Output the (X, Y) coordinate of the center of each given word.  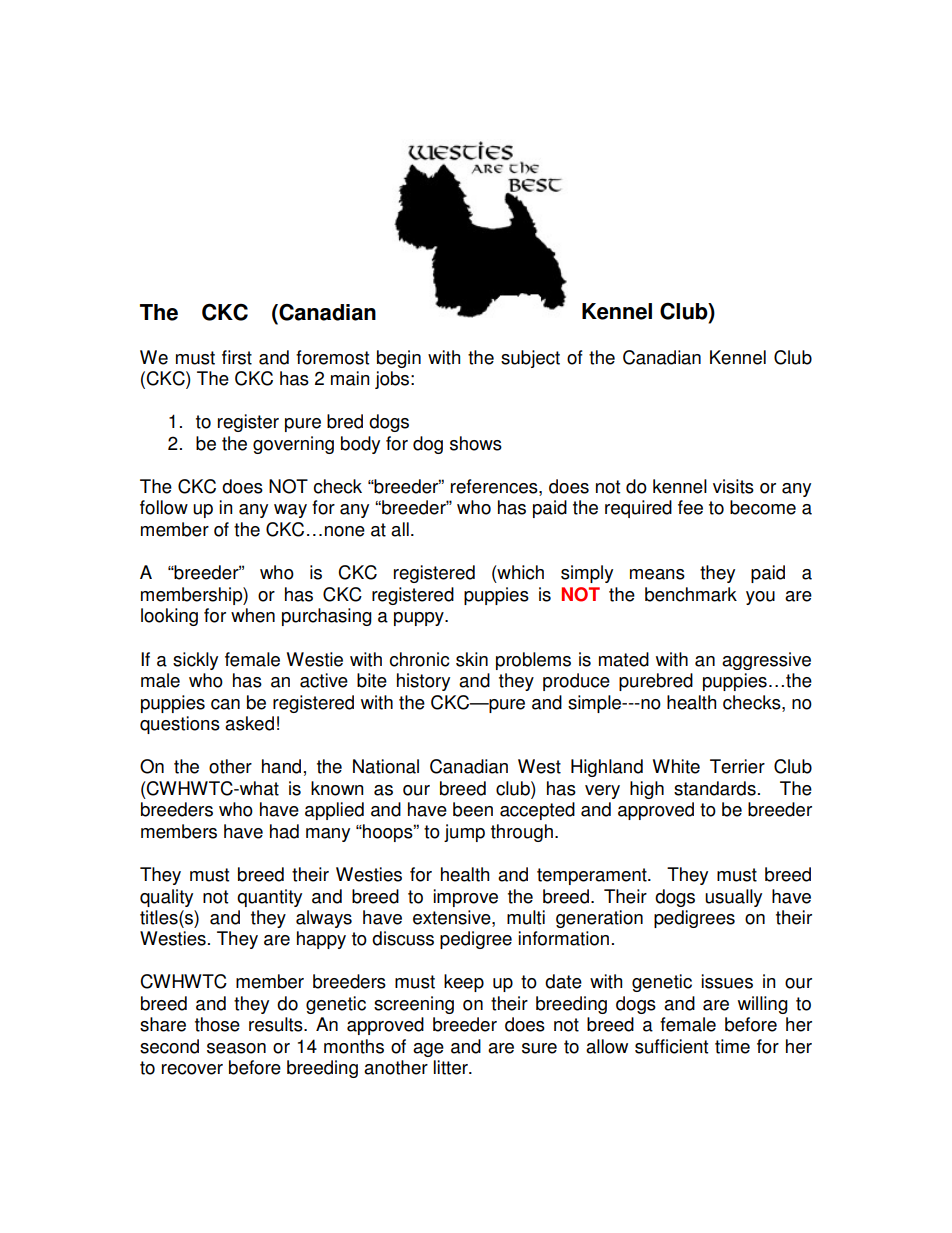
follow (164, 507)
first (237, 357)
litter (452, 1067)
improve (465, 898)
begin (399, 359)
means (657, 574)
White (676, 766)
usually (733, 898)
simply (587, 574)
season (236, 1048)
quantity (269, 898)
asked (249, 723)
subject (530, 359)
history (423, 682)
